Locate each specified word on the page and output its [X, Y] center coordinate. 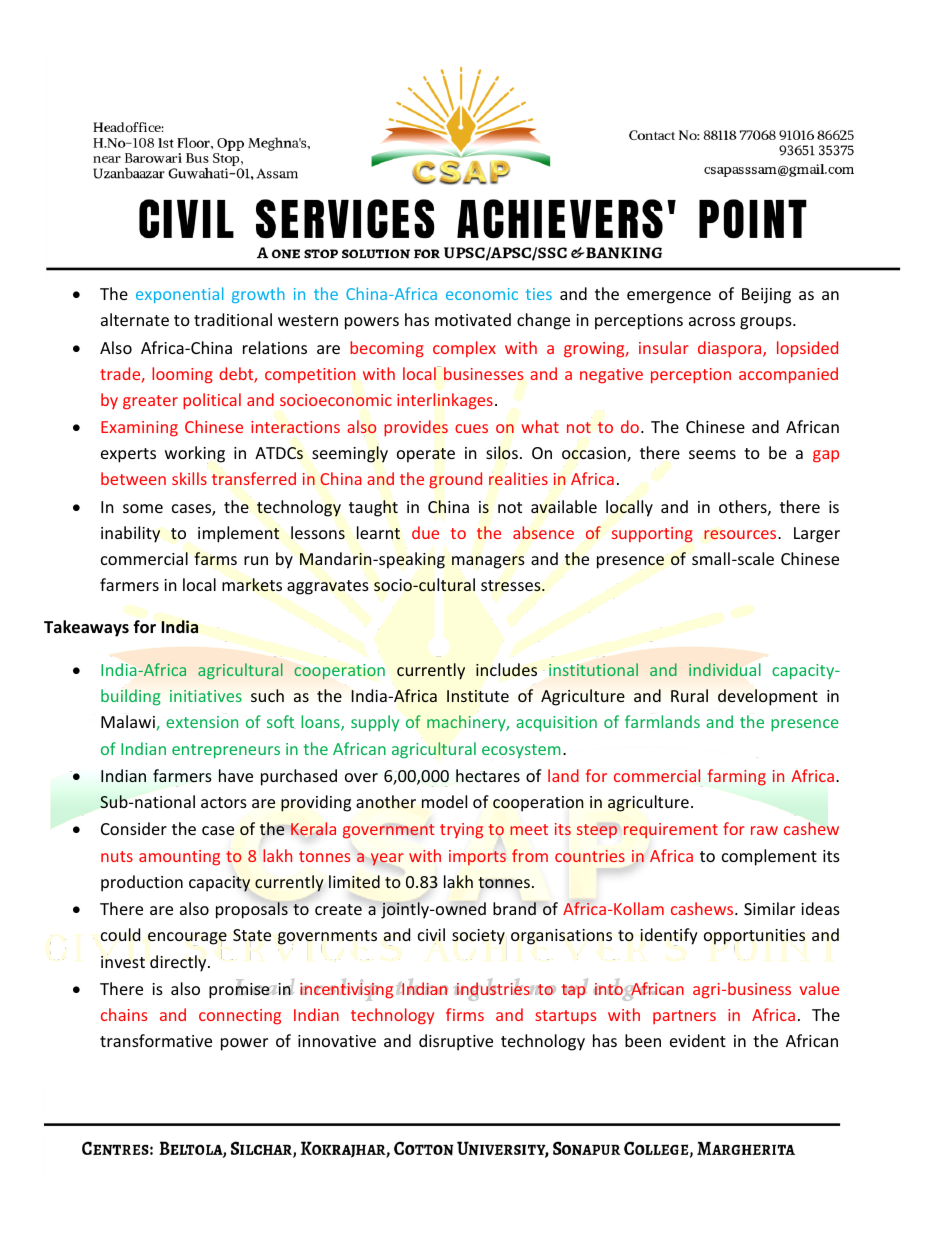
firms [465, 1014]
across [712, 321]
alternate [135, 319]
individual [725, 669]
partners [684, 1017]
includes [506, 669]
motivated [473, 319]
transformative [156, 1040]
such [267, 695]
